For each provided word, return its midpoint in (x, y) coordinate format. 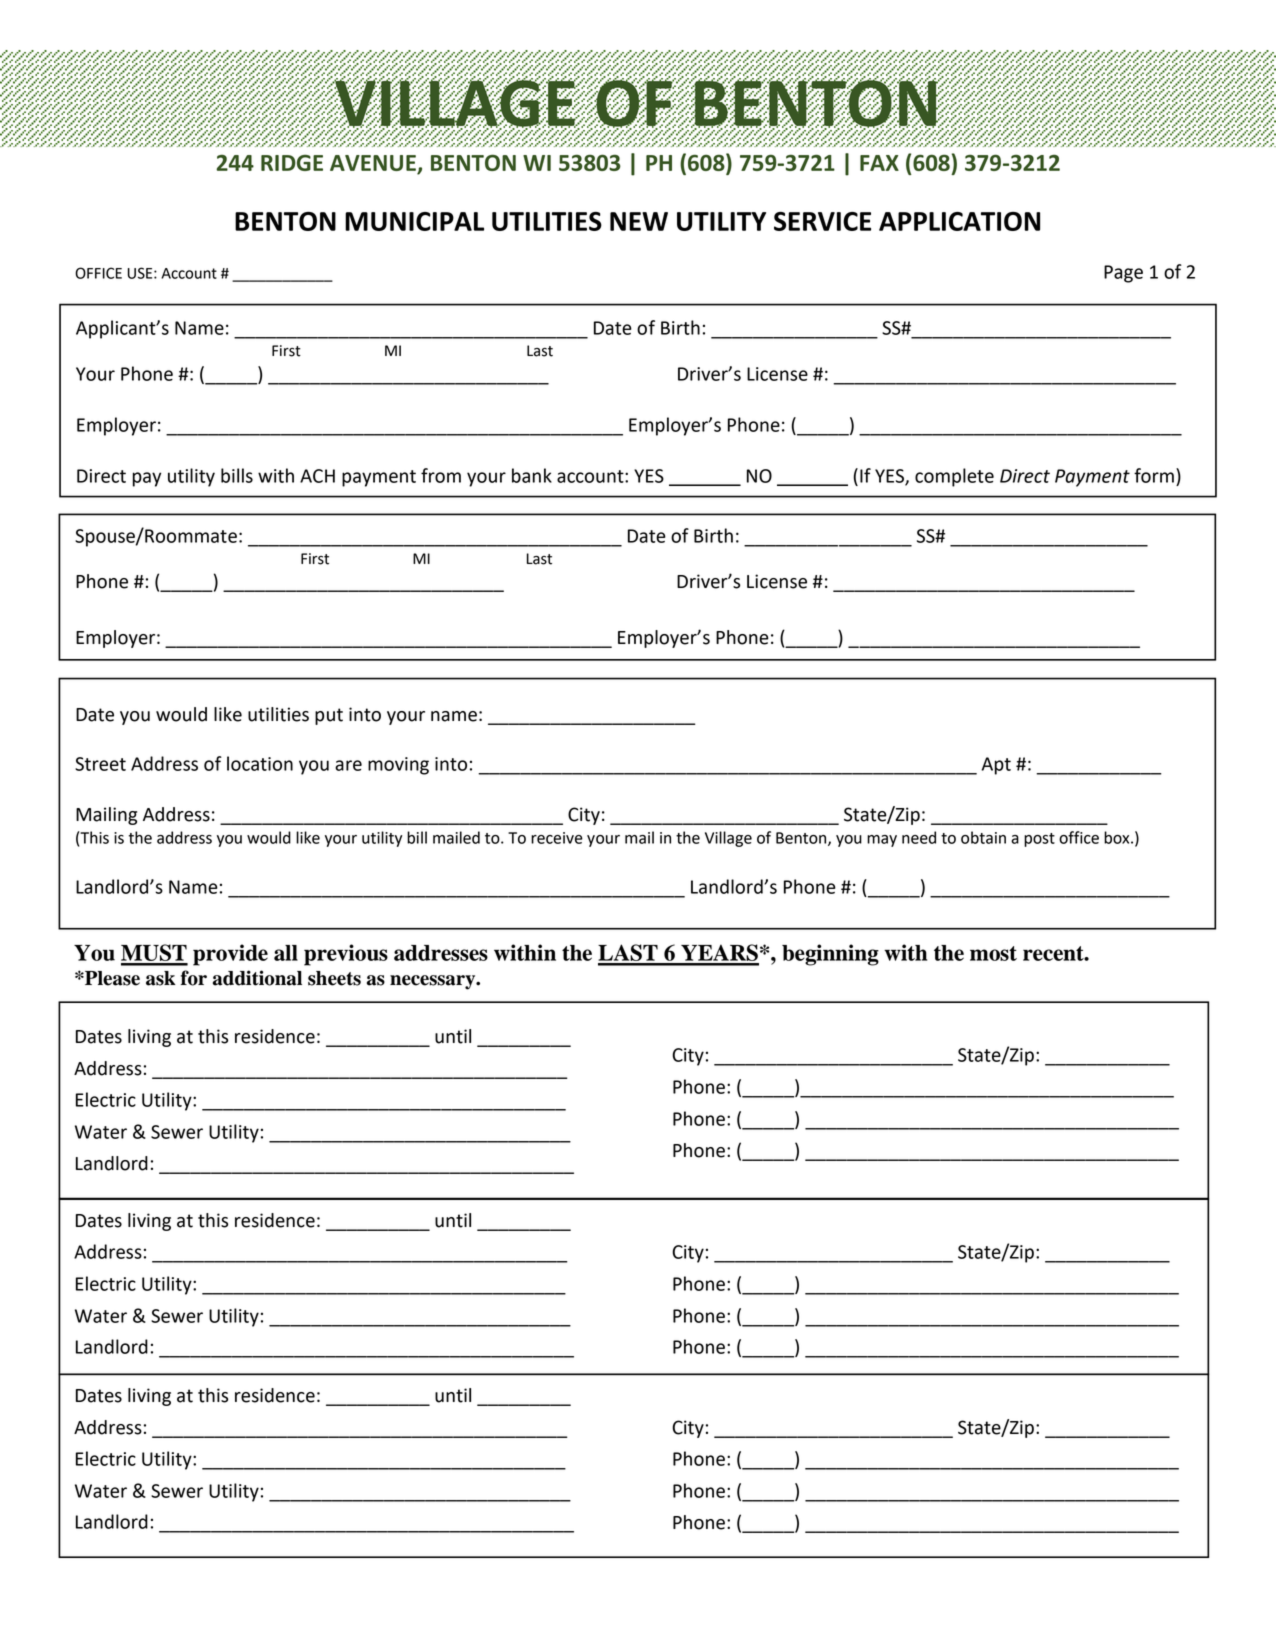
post (1039, 840)
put (329, 716)
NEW (639, 221)
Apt (996, 766)
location (260, 763)
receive (557, 838)
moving (398, 766)
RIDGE (292, 162)
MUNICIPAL (414, 221)
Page (1123, 274)
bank (532, 475)
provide (230, 955)
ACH (317, 476)
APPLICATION (959, 221)
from (441, 475)
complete (954, 477)
